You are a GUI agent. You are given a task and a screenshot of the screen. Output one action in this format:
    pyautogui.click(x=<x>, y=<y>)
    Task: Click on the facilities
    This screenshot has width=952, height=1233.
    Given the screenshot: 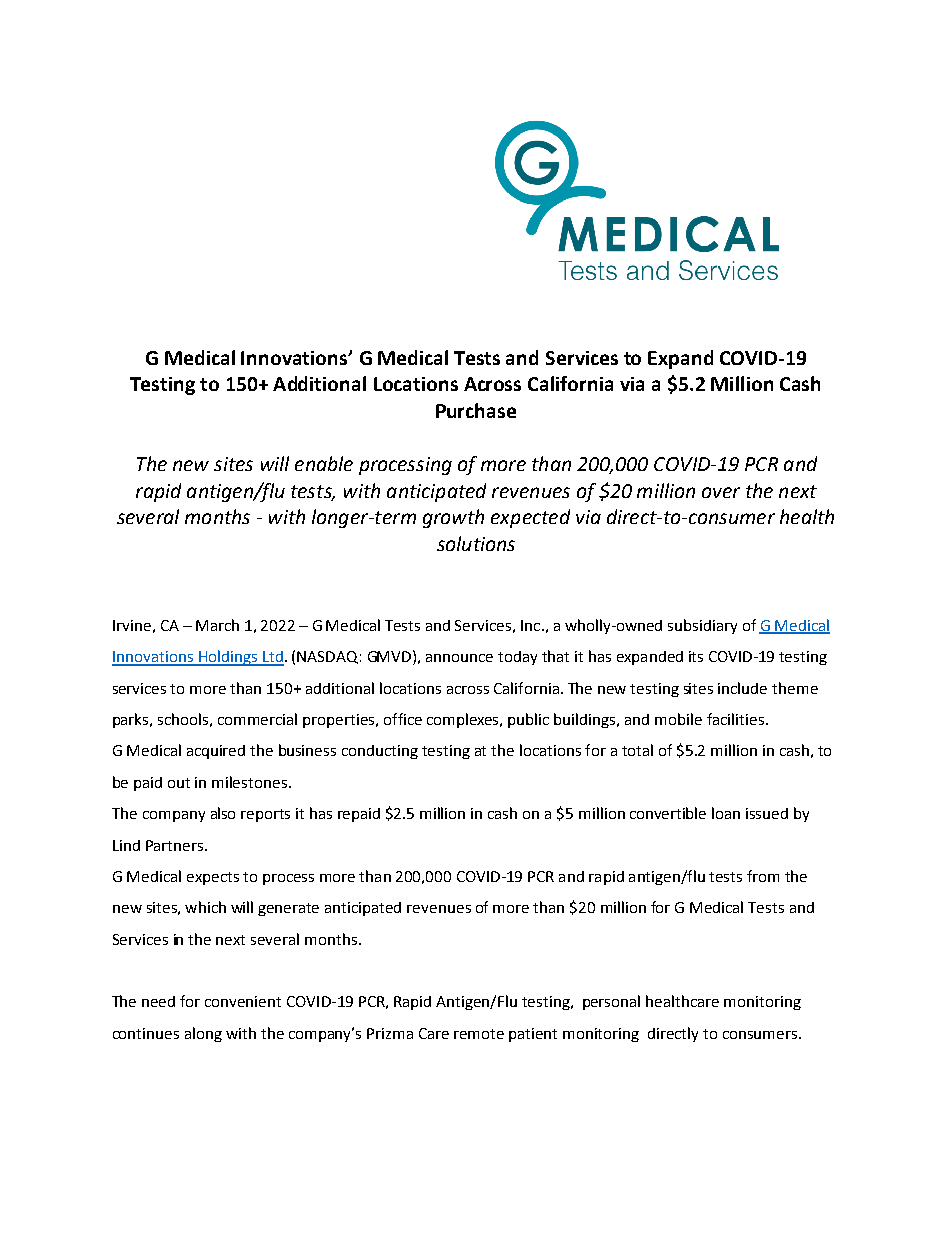 What is the action you would take?
    pyautogui.click(x=735, y=719)
